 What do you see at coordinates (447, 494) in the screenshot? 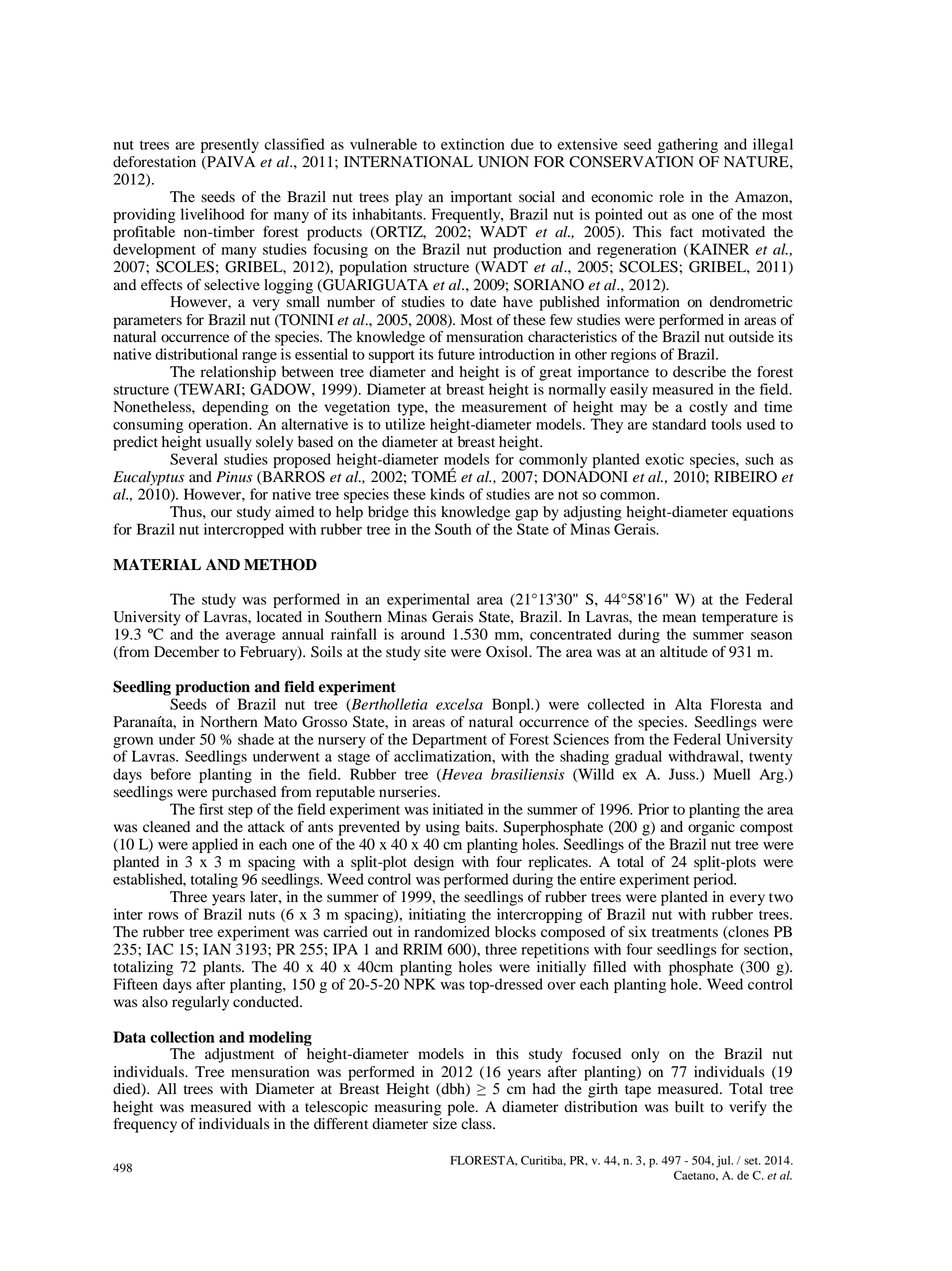
I see `kinds` at bounding box center [447, 494].
